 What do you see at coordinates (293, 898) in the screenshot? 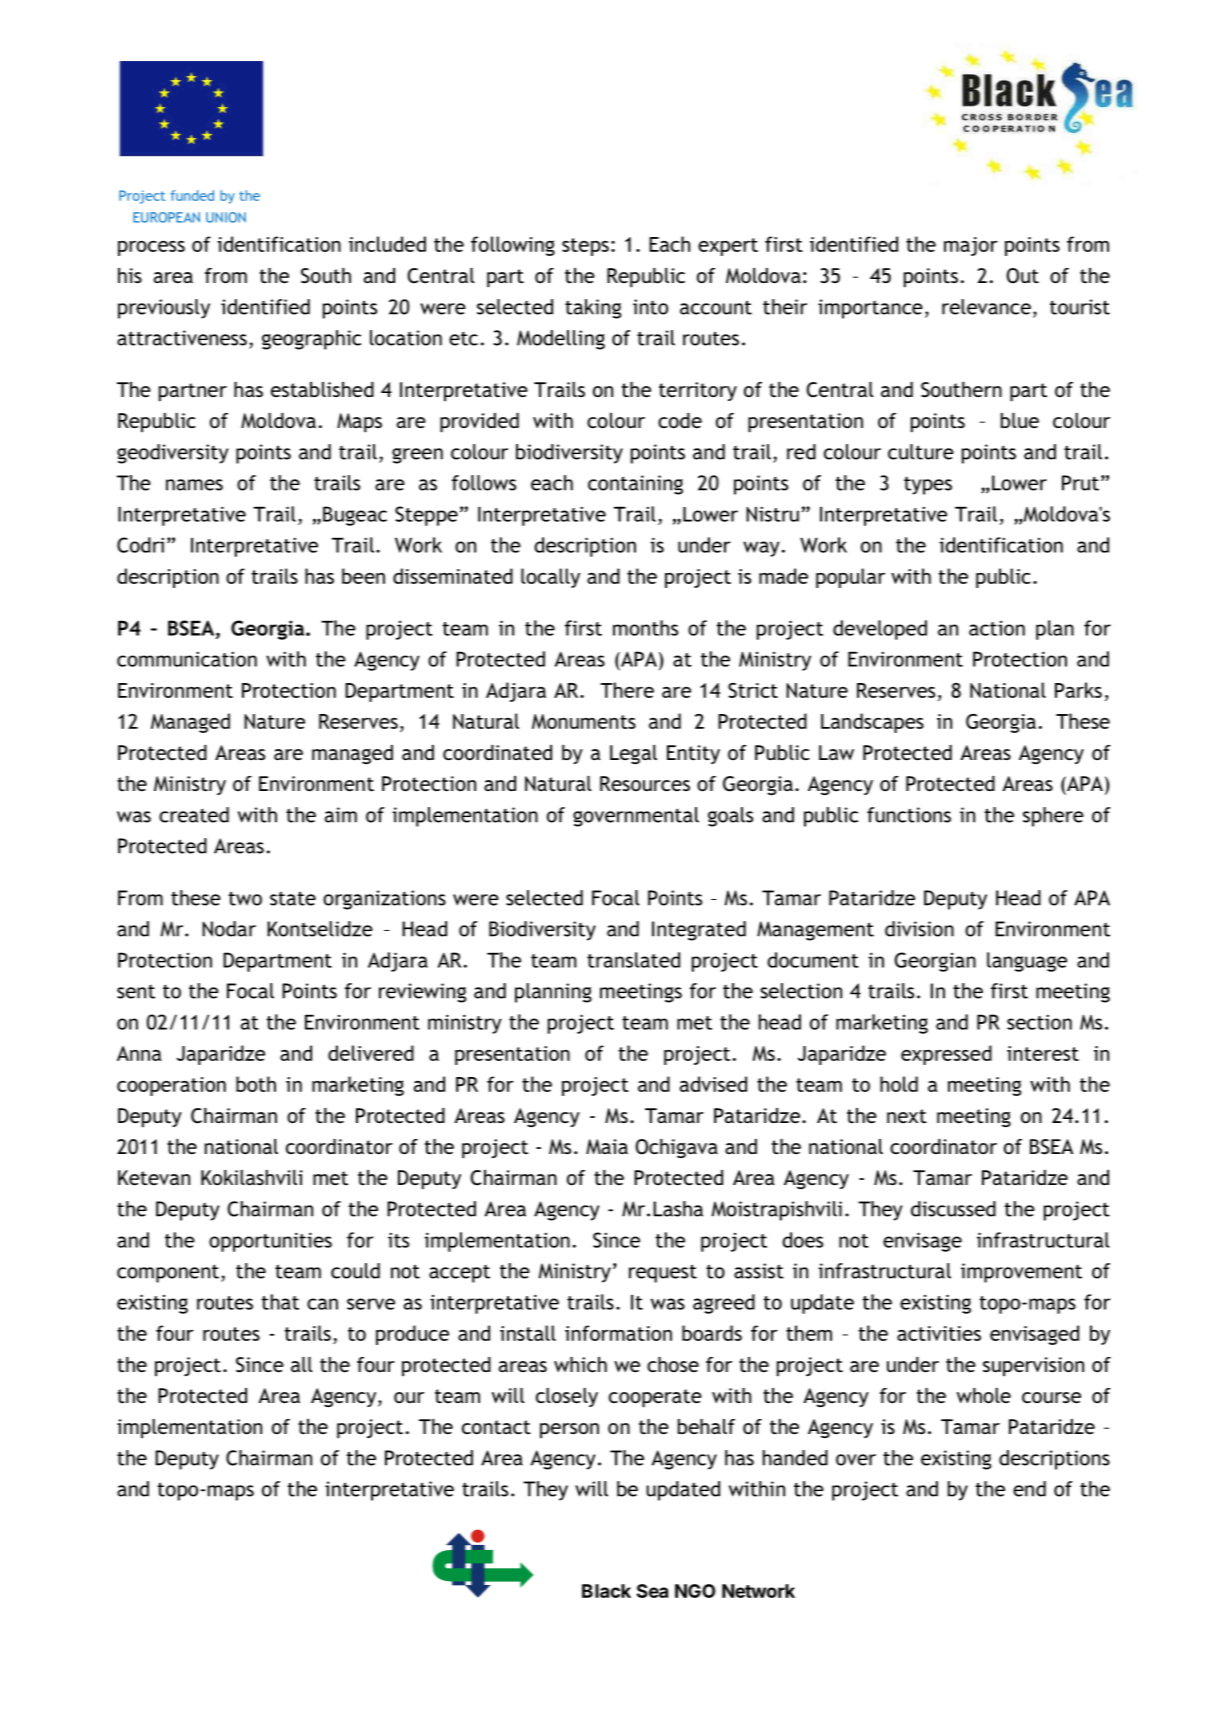
I see `state` at bounding box center [293, 898].
